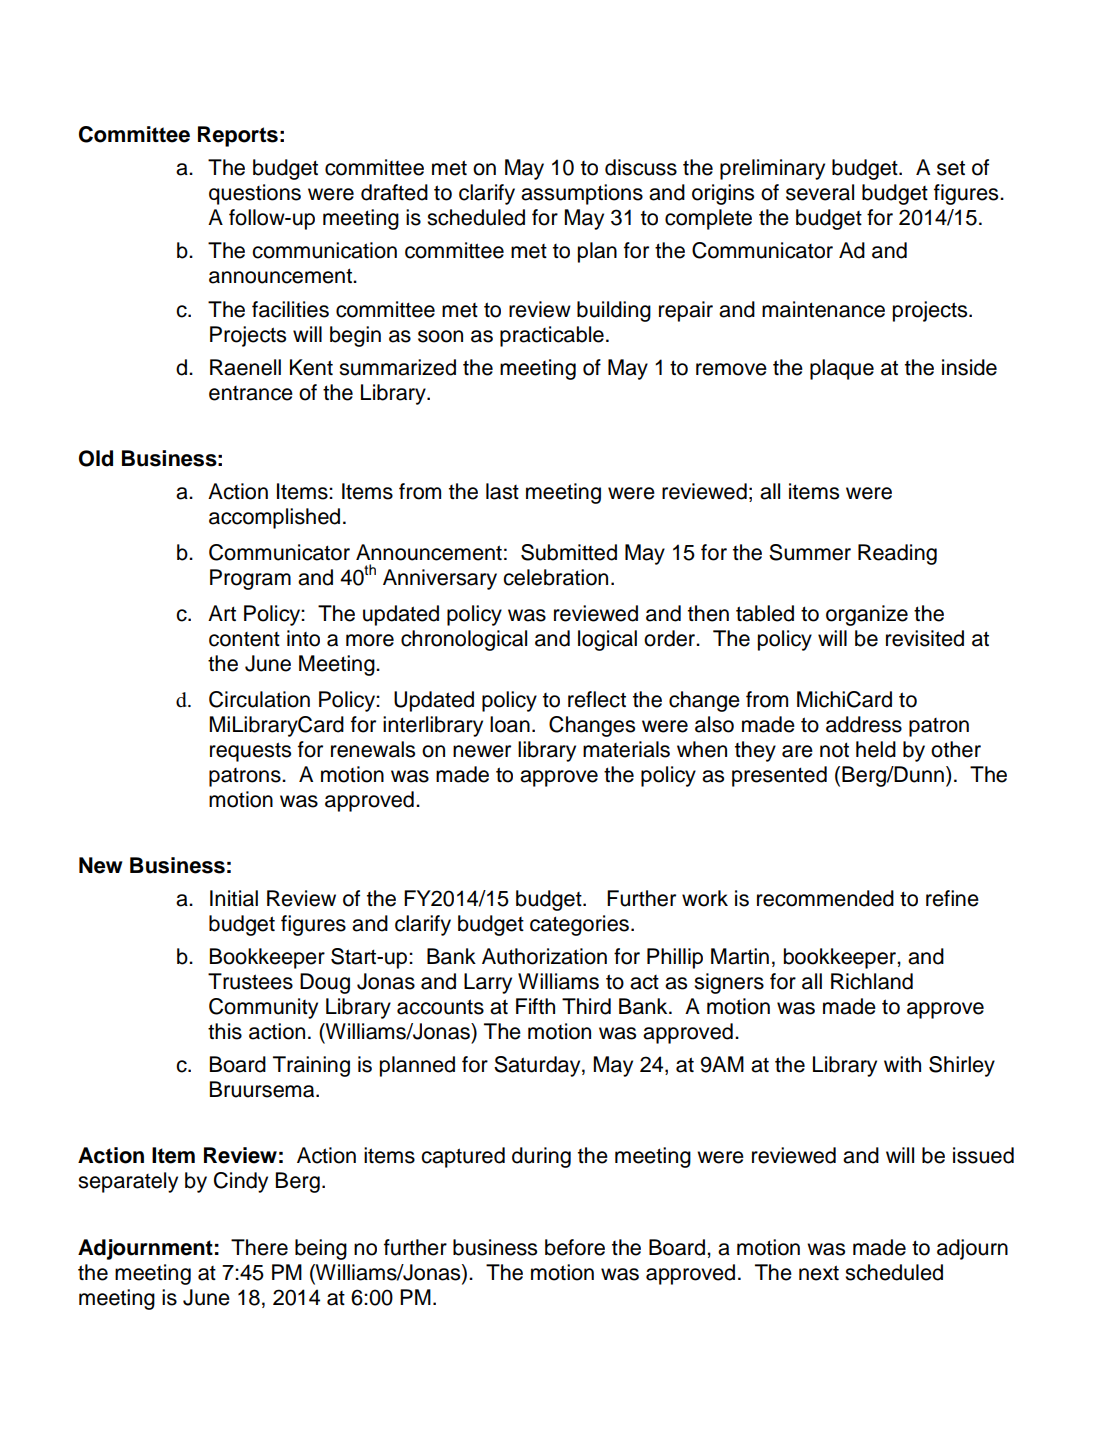 The height and width of the page is (1434, 1108). What do you see at coordinates (274, 518) in the page?
I see `accomplished` at bounding box center [274, 518].
